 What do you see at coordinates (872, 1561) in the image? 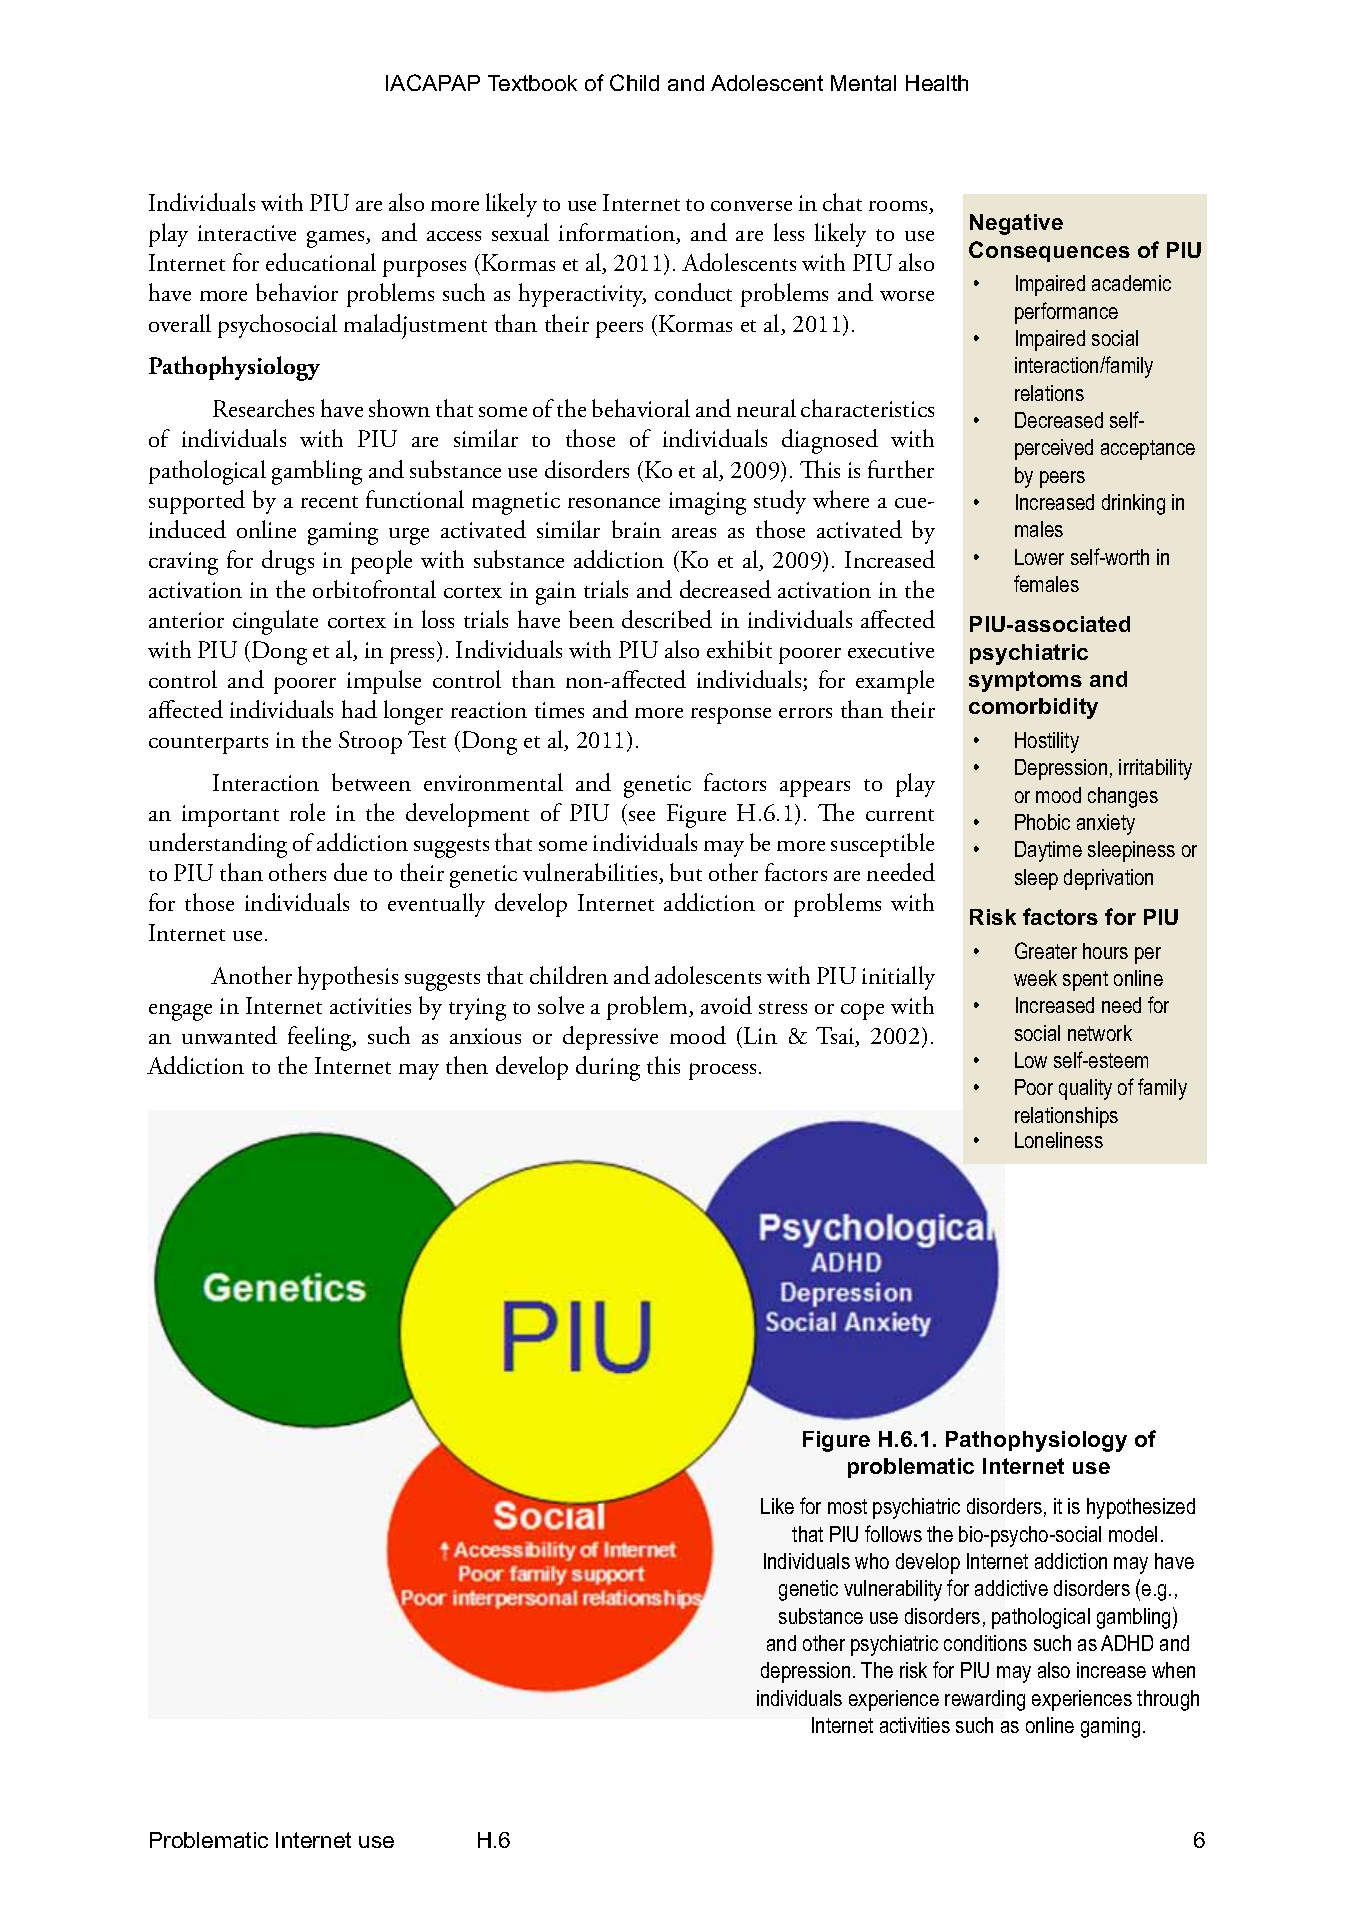
I see `who` at bounding box center [872, 1561].
